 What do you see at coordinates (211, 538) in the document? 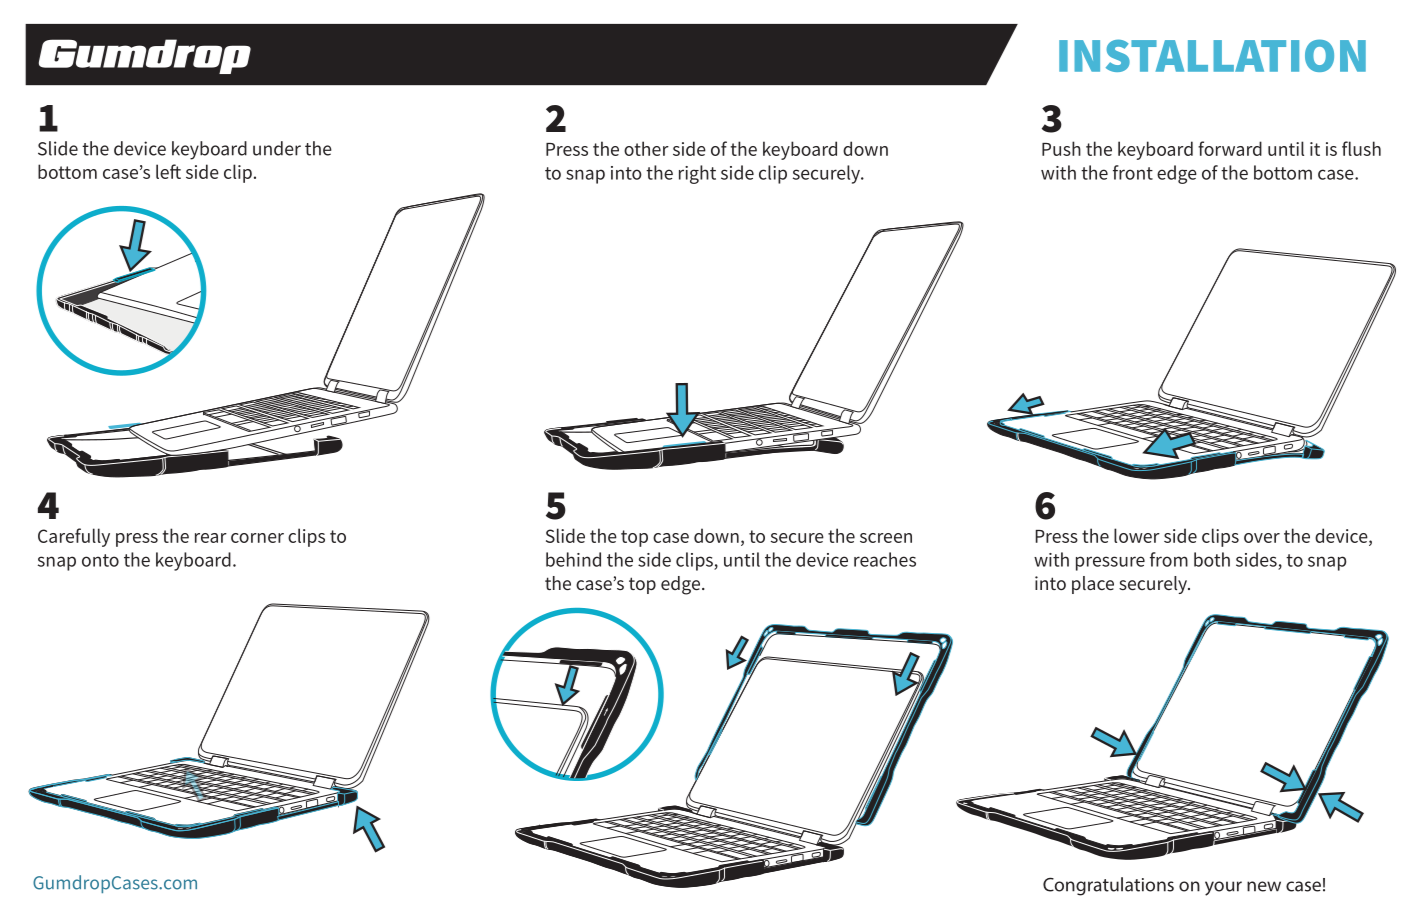
I see `rear` at bounding box center [211, 538].
